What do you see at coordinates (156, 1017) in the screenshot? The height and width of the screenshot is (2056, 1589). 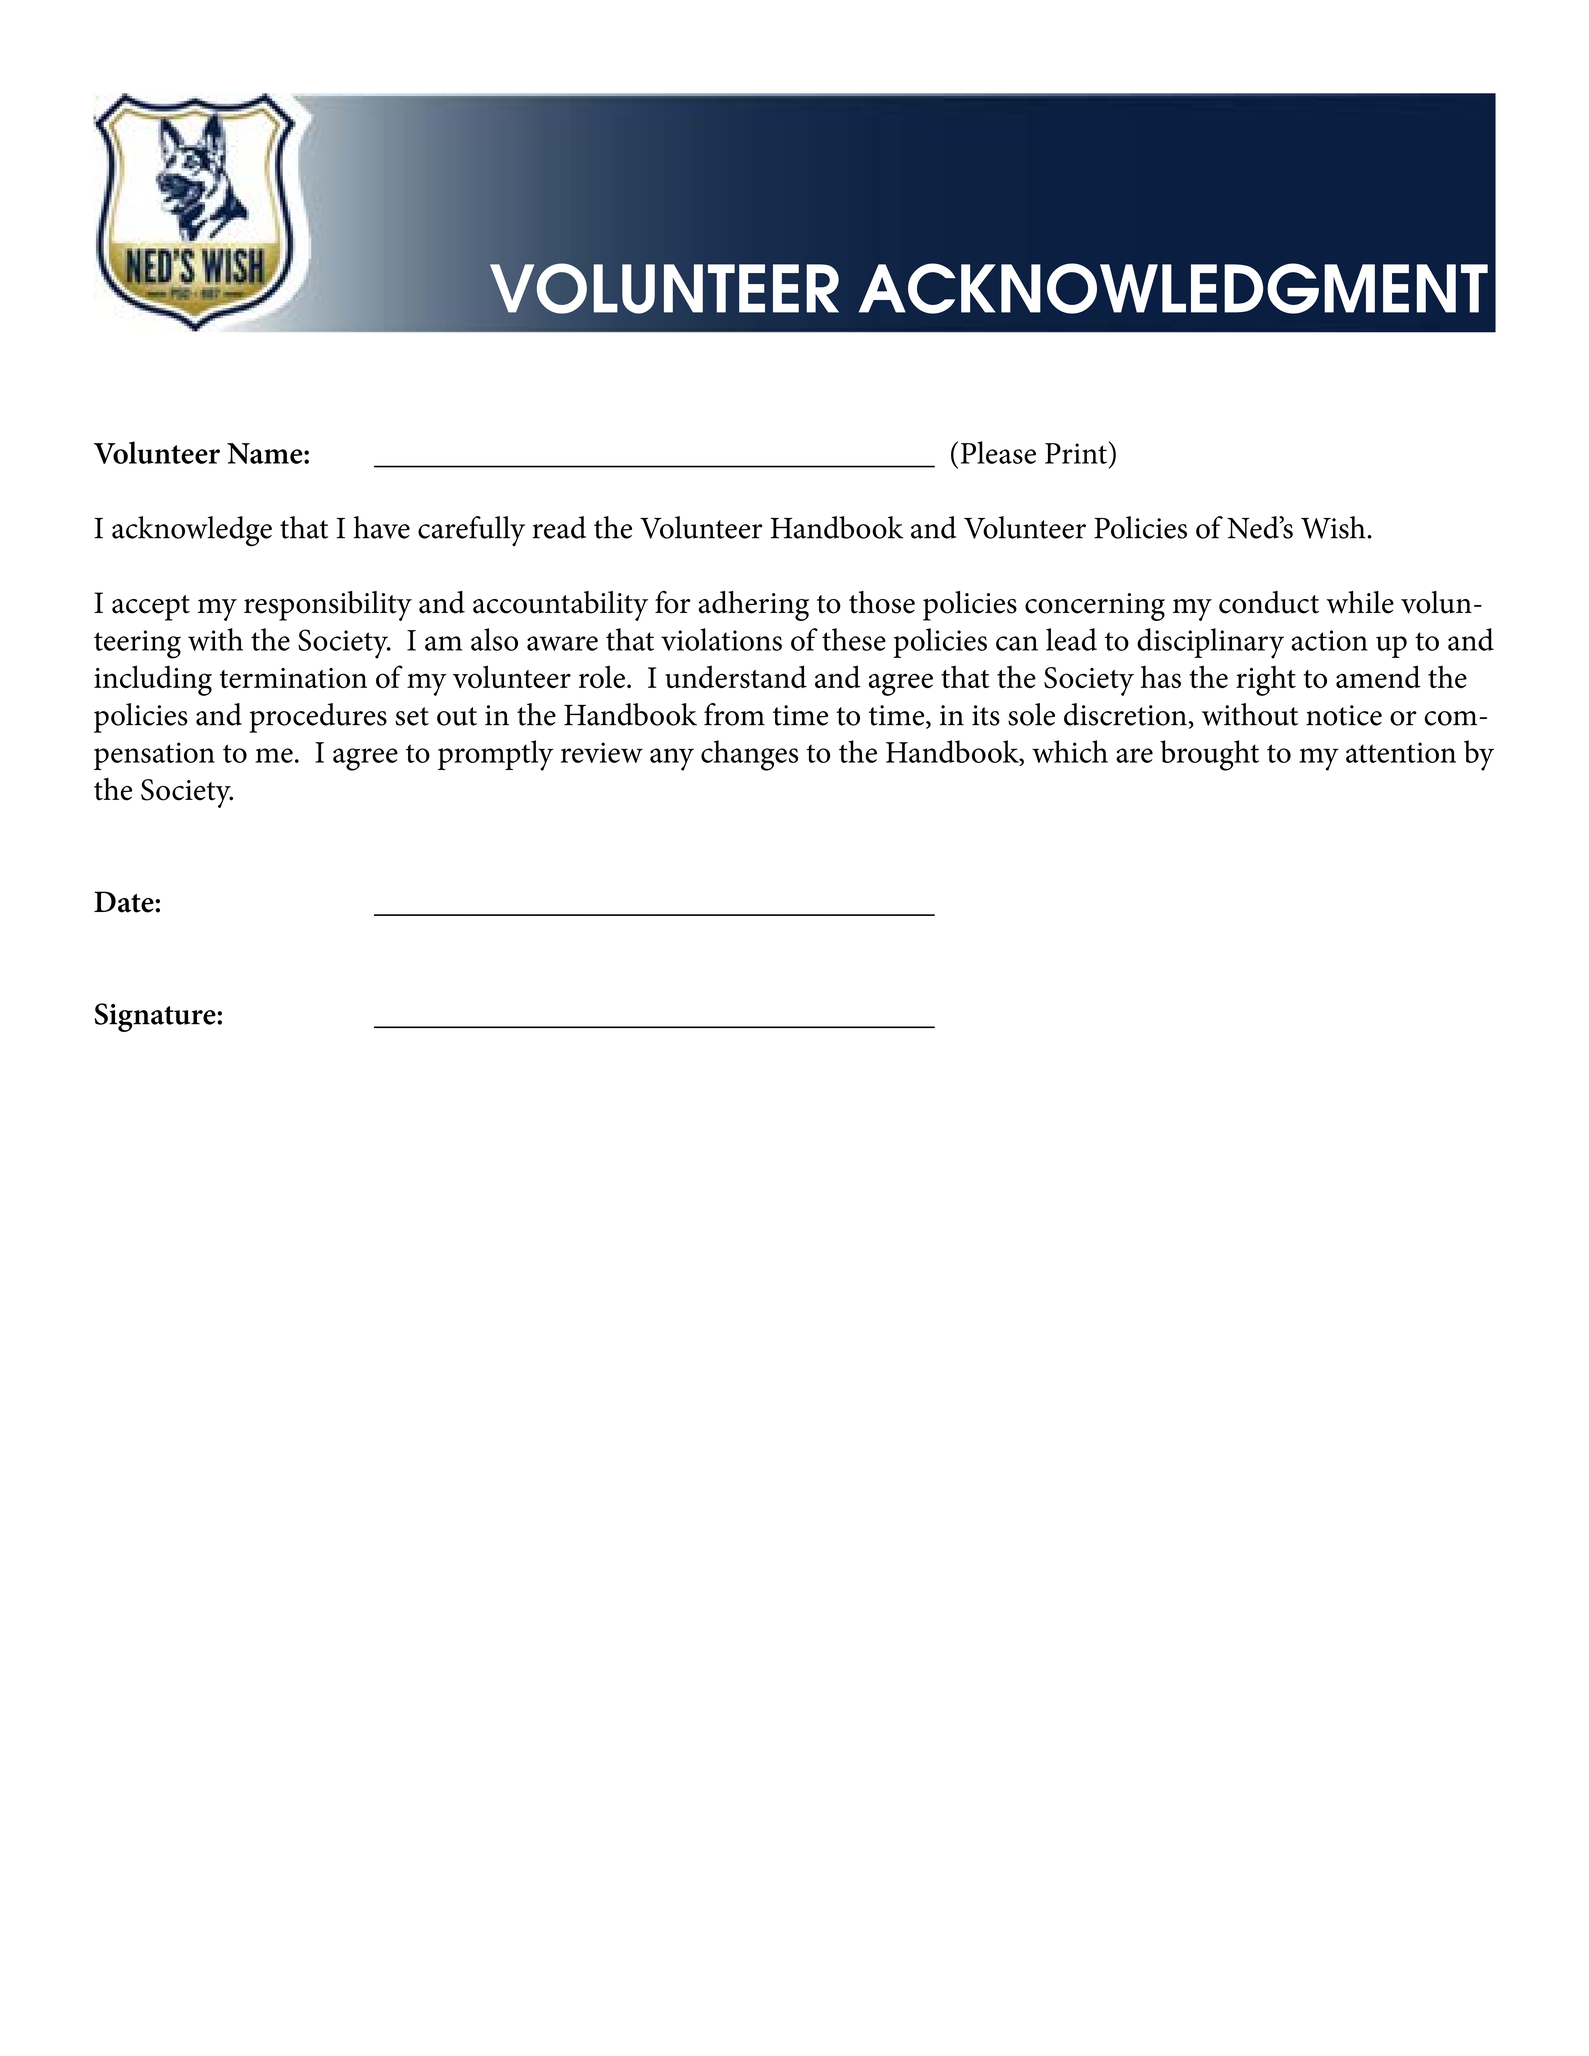 I see `Signature` at bounding box center [156, 1017].
